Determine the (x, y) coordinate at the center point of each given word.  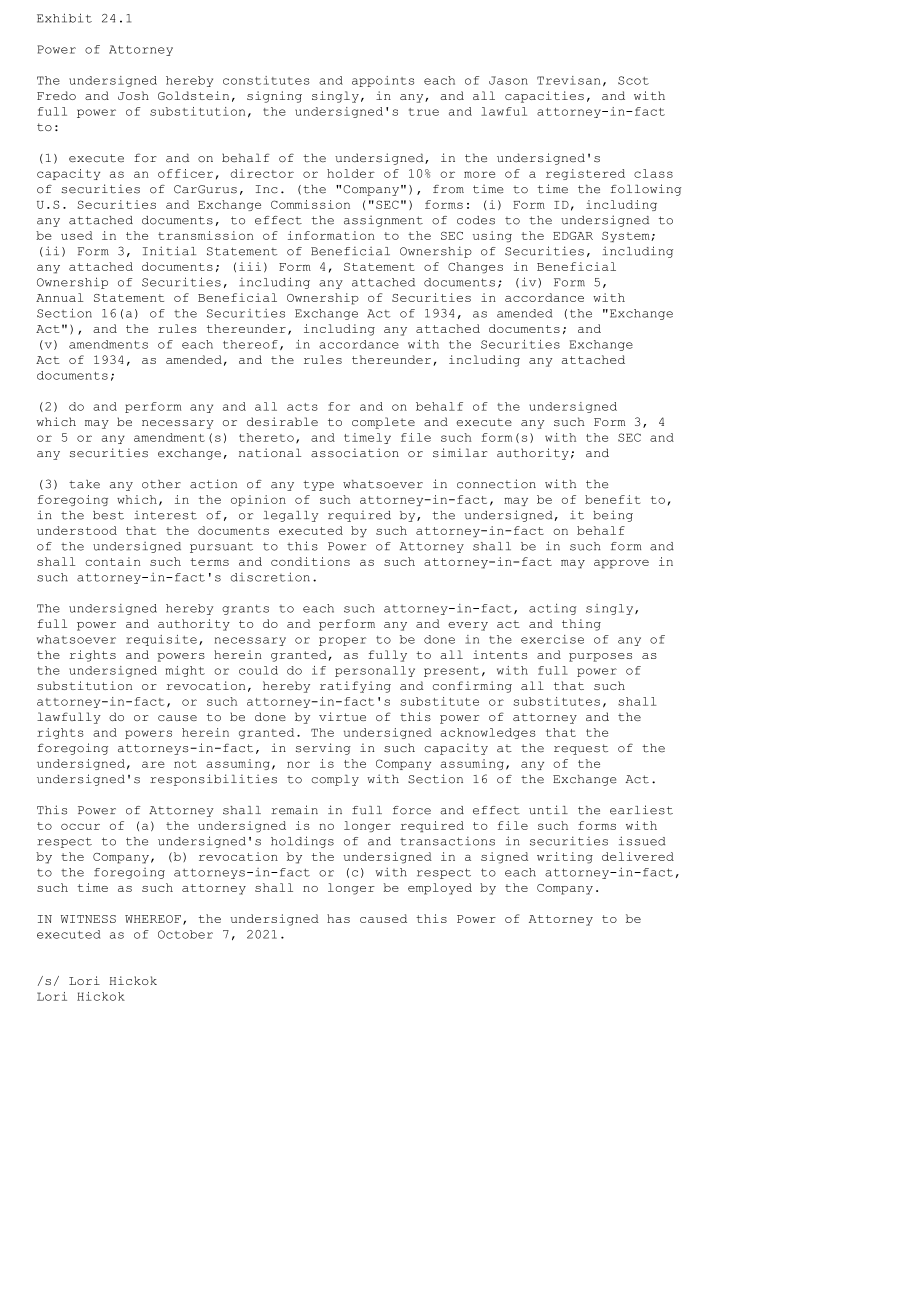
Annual (60, 297)
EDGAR (573, 235)
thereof (250, 344)
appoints (383, 81)
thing (581, 625)
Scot (633, 80)
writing (565, 858)
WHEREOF (153, 919)
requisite (161, 640)
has (338, 918)
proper (343, 641)
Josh (133, 95)
